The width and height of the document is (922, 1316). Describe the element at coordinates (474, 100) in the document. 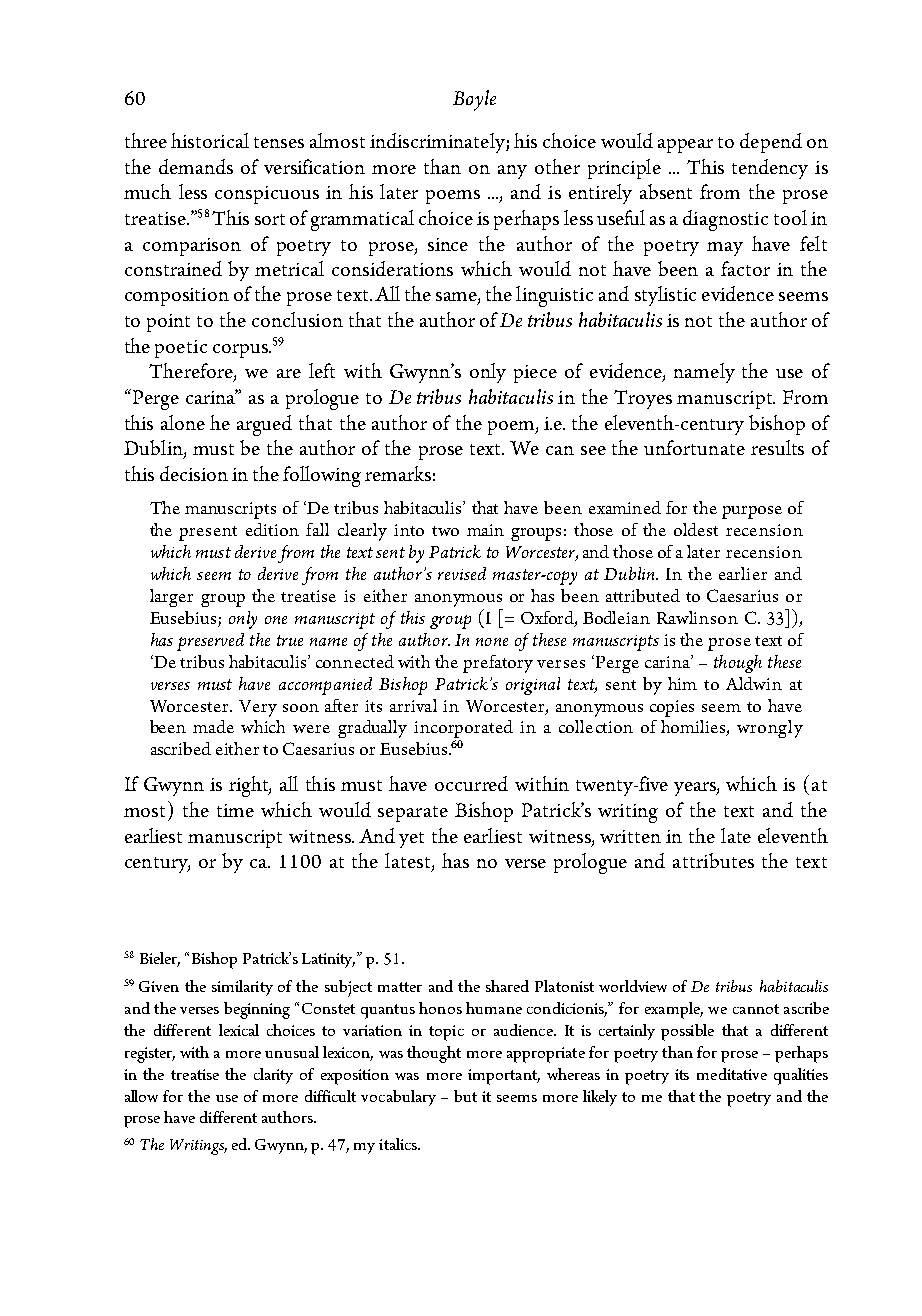

I see `Boyle` at that location.
